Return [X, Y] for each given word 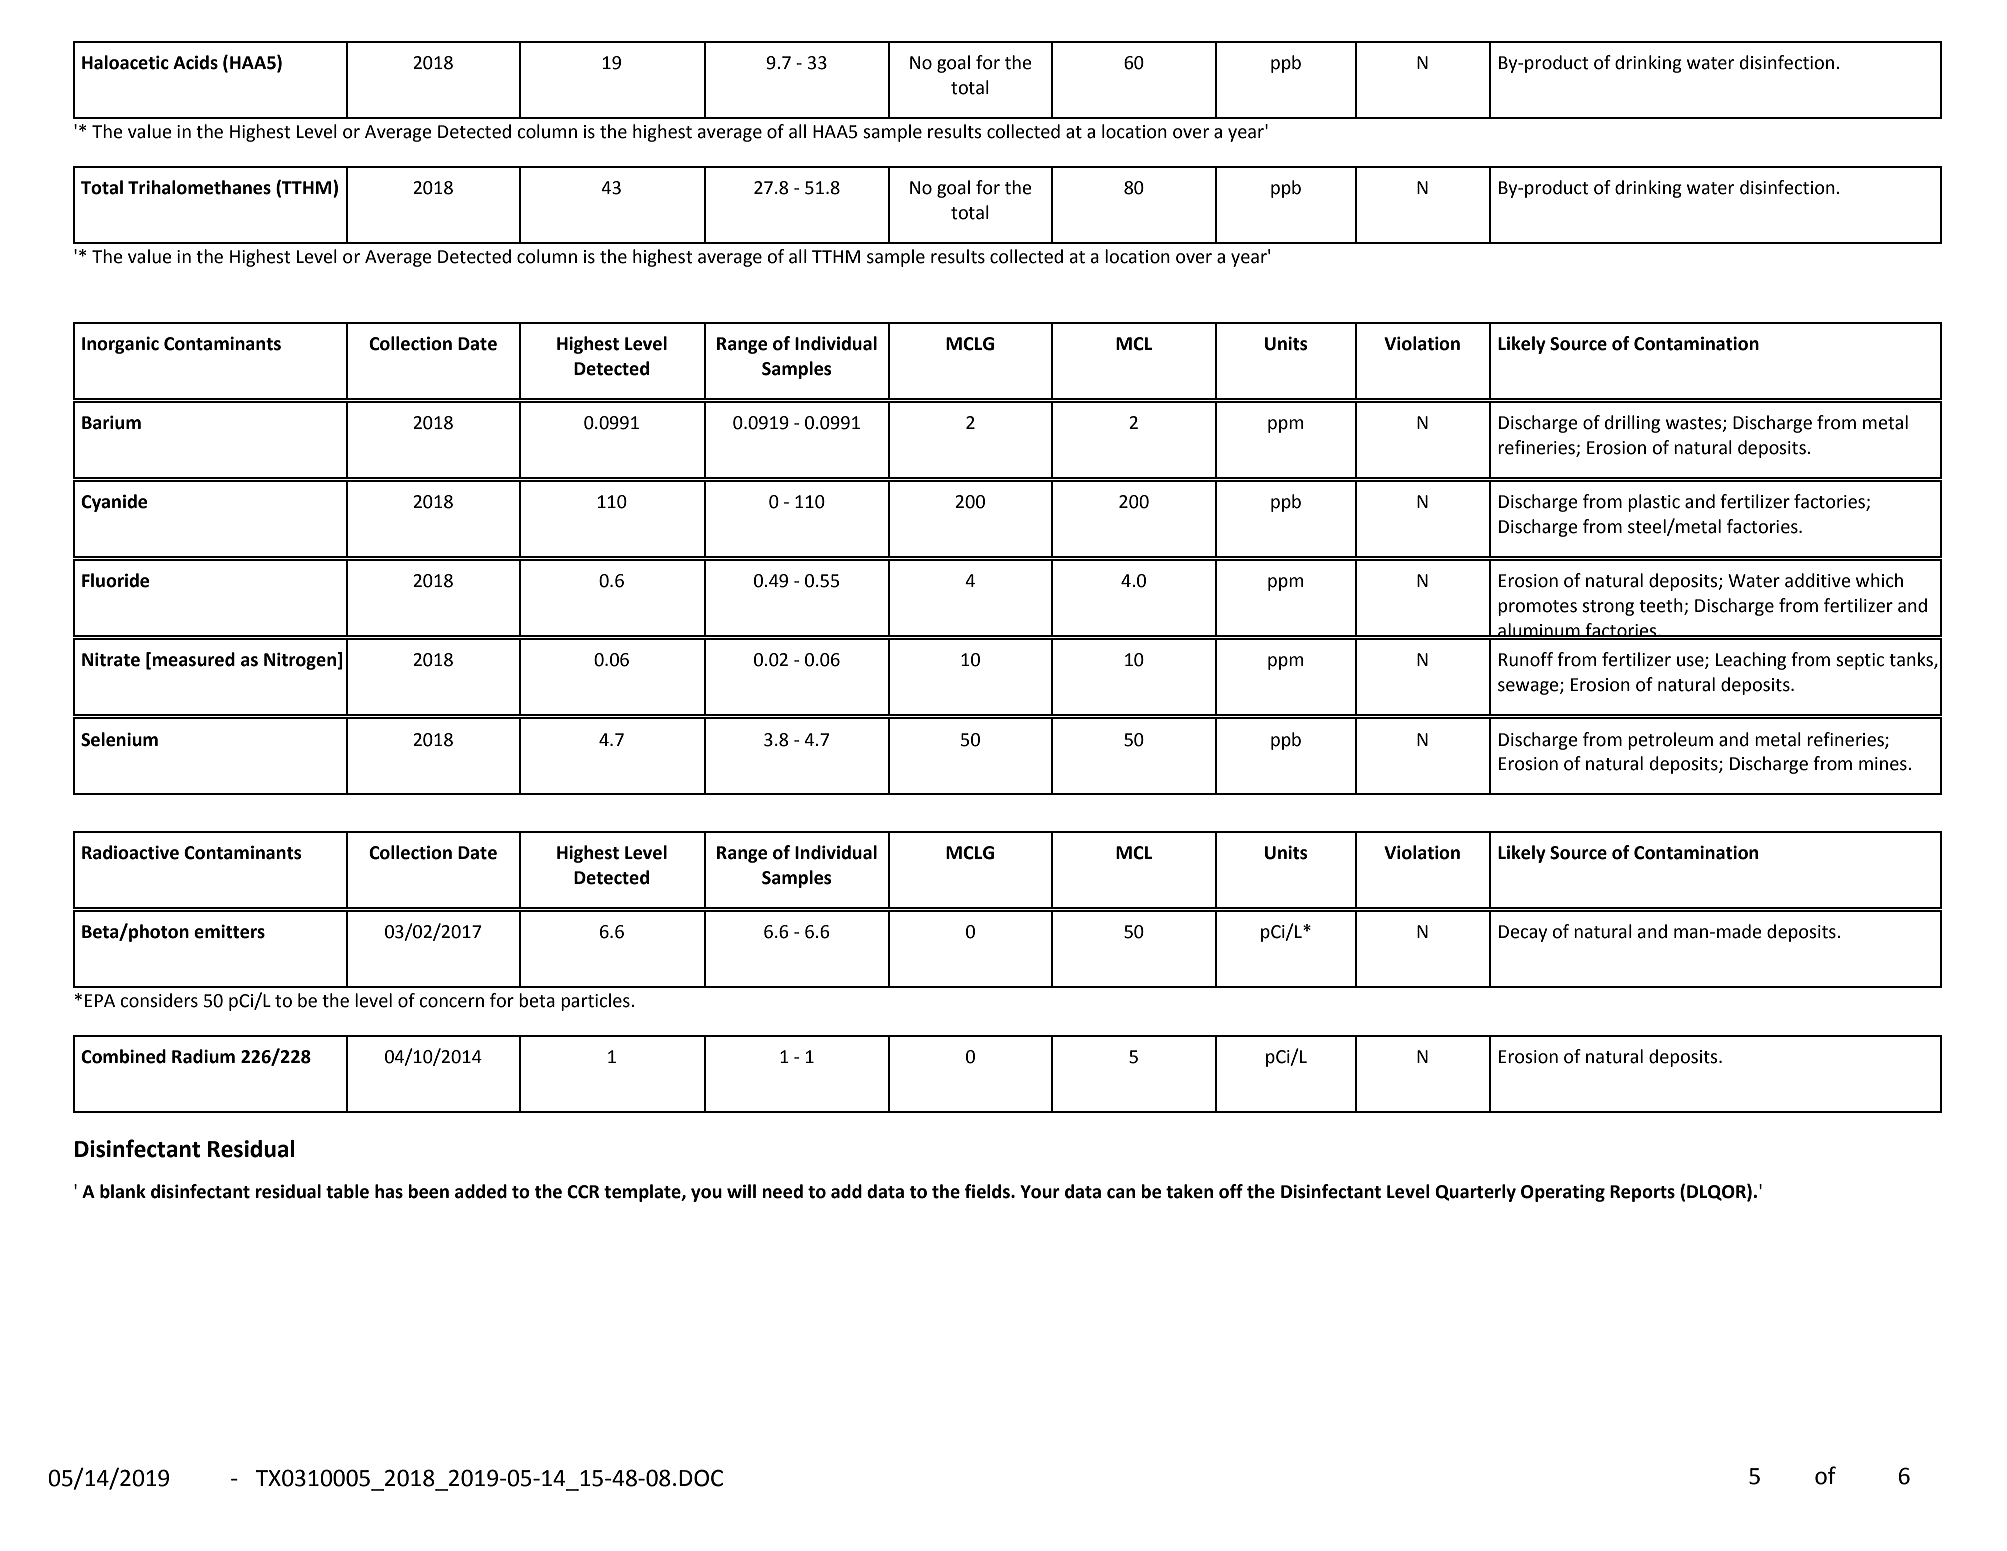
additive [1818, 580]
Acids [195, 62]
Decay [1523, 933]
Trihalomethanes [199, 187]
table [347, 1191]
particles [596, 1002]
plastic [1654, 503]
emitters [229, 931]
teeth [1662, 606]
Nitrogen [301, 661]
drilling [1632, 424]
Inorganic [120, 345]
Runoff [1526, 659]
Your [1040, 1192]
